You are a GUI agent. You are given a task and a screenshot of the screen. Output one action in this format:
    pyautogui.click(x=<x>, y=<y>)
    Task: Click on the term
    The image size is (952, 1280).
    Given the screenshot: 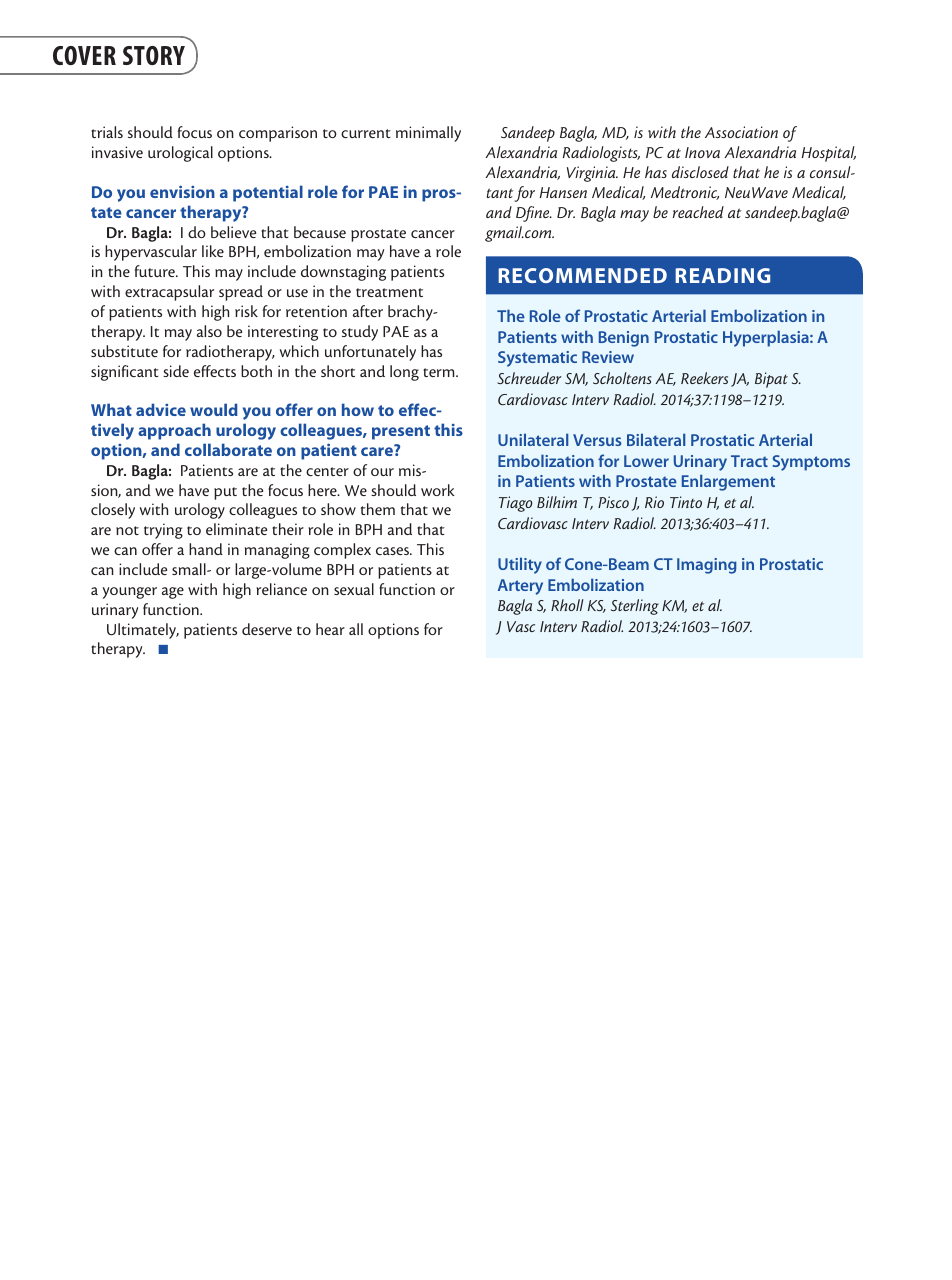 What is the action you would take?
    pyautogui.click(x=440, y=372)
